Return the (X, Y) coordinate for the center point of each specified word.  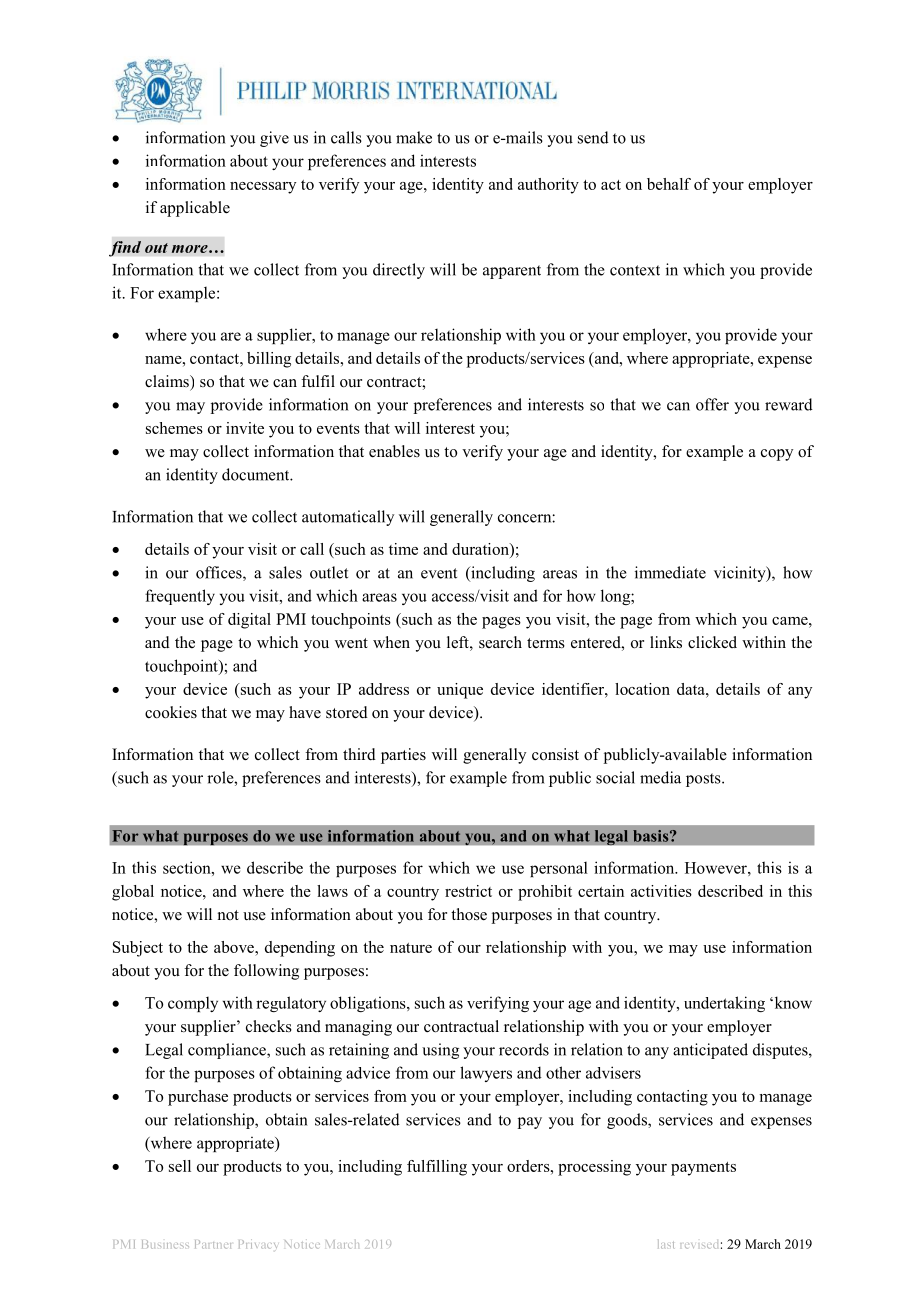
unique (460, 691)
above (235, 947)
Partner (213, 1244)
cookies (171, 712)
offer (712, 404)
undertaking (724, 1004)
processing (594, 1168)
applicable (195, 209)
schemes (174, 428)
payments (703, 1169)
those (469, 914)
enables (394, 451)
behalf (669, 184)
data (692, 689)
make (414, 137)
